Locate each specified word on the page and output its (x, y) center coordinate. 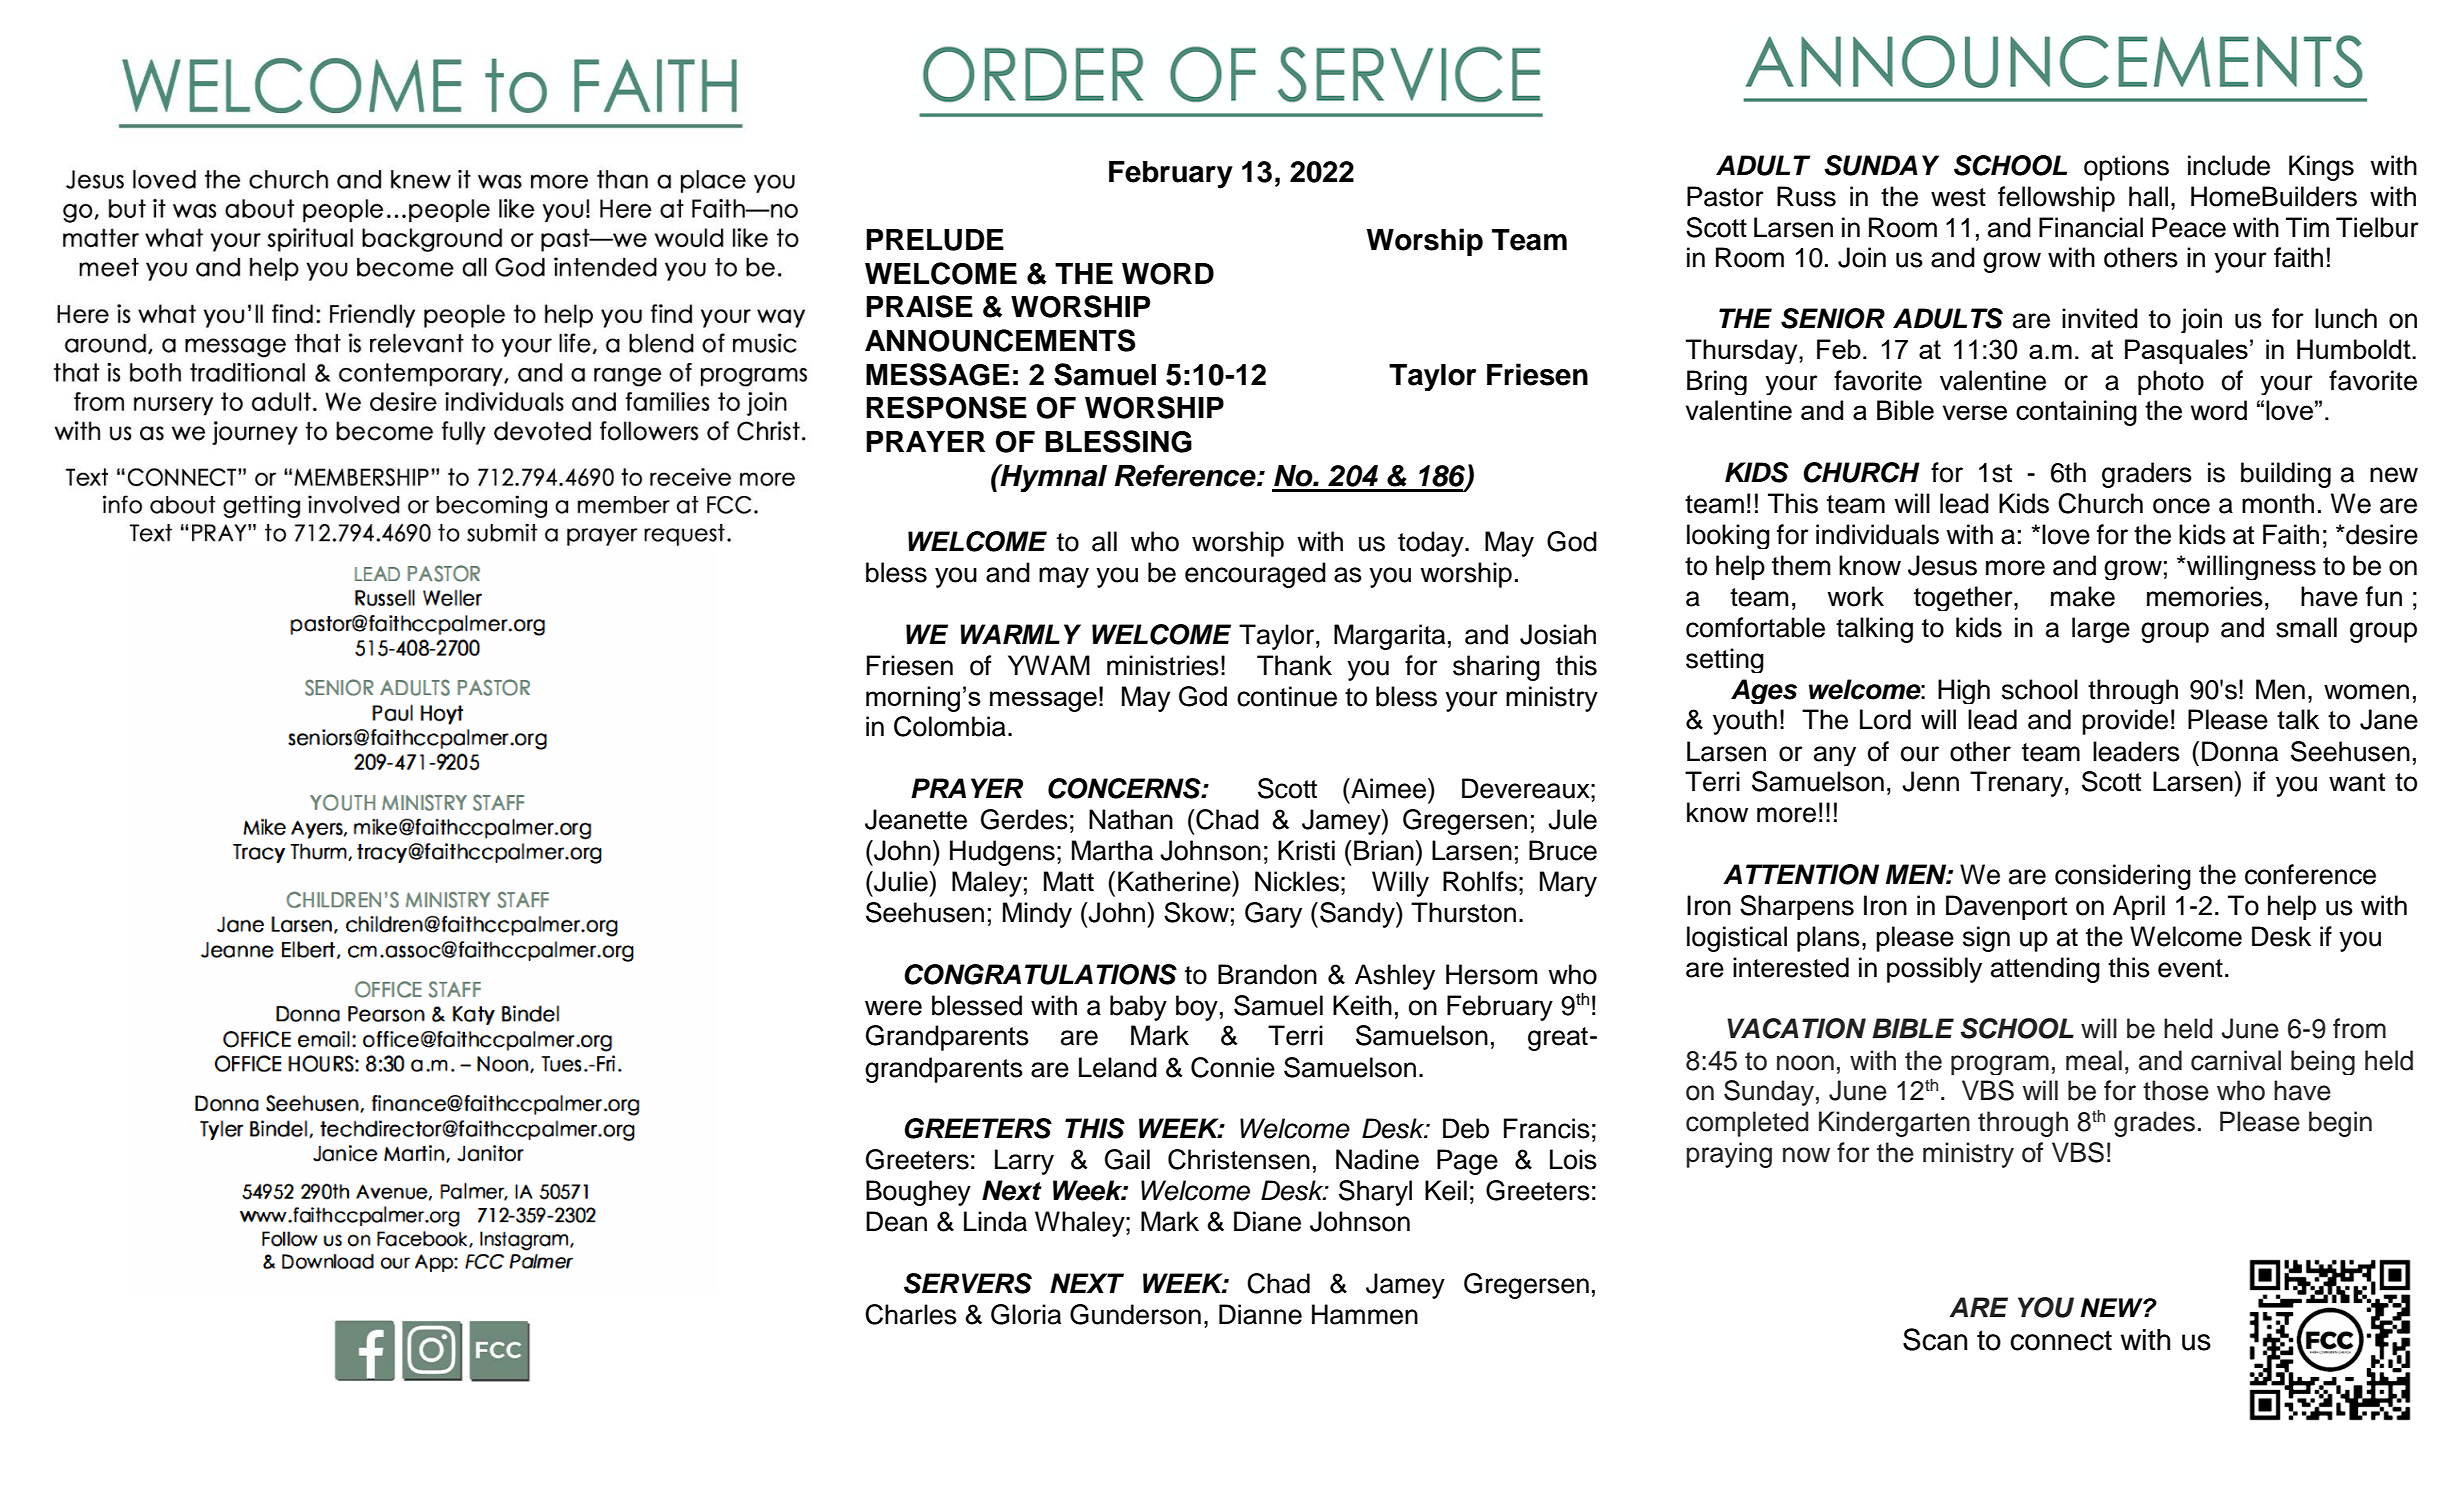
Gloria (1026, 1314)
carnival (2236, 1060)
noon (1805, 1063)
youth (1745, 722)
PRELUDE (935, 240)
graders (2147, 475)
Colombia (950, 726)
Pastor (1725, 196)
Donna (2240, 751)
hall (2148, 196)
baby (1138, 1008)
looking (1728, 536)
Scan (1935, 1339)
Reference (1186, 475)
